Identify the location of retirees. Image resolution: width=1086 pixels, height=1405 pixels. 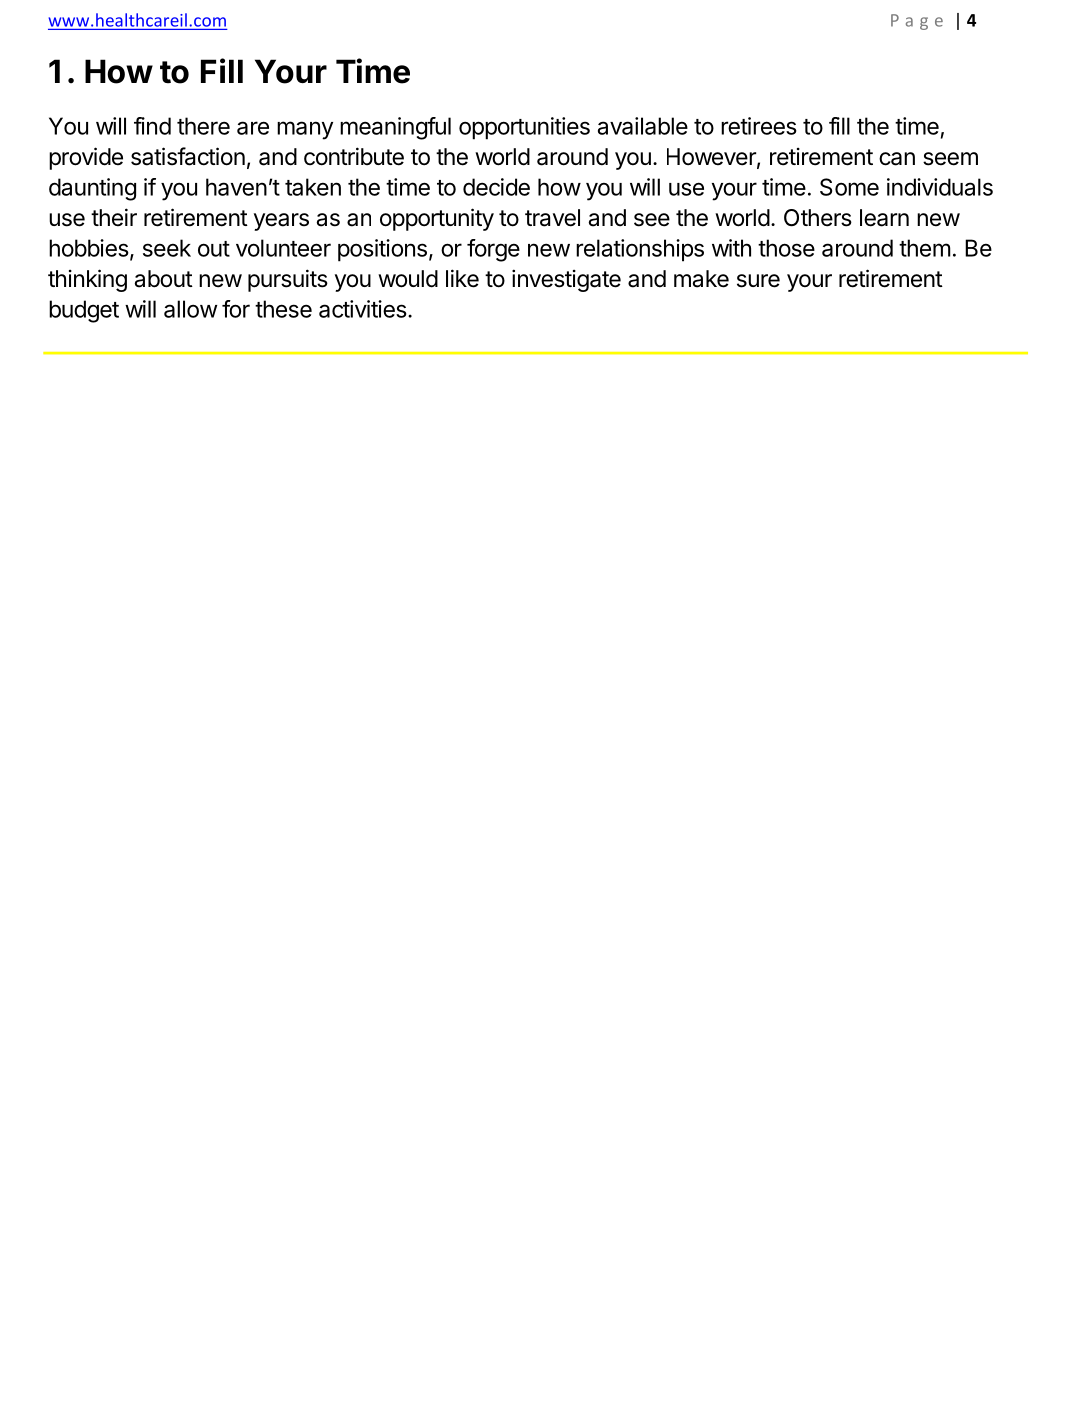
(759, 126).
